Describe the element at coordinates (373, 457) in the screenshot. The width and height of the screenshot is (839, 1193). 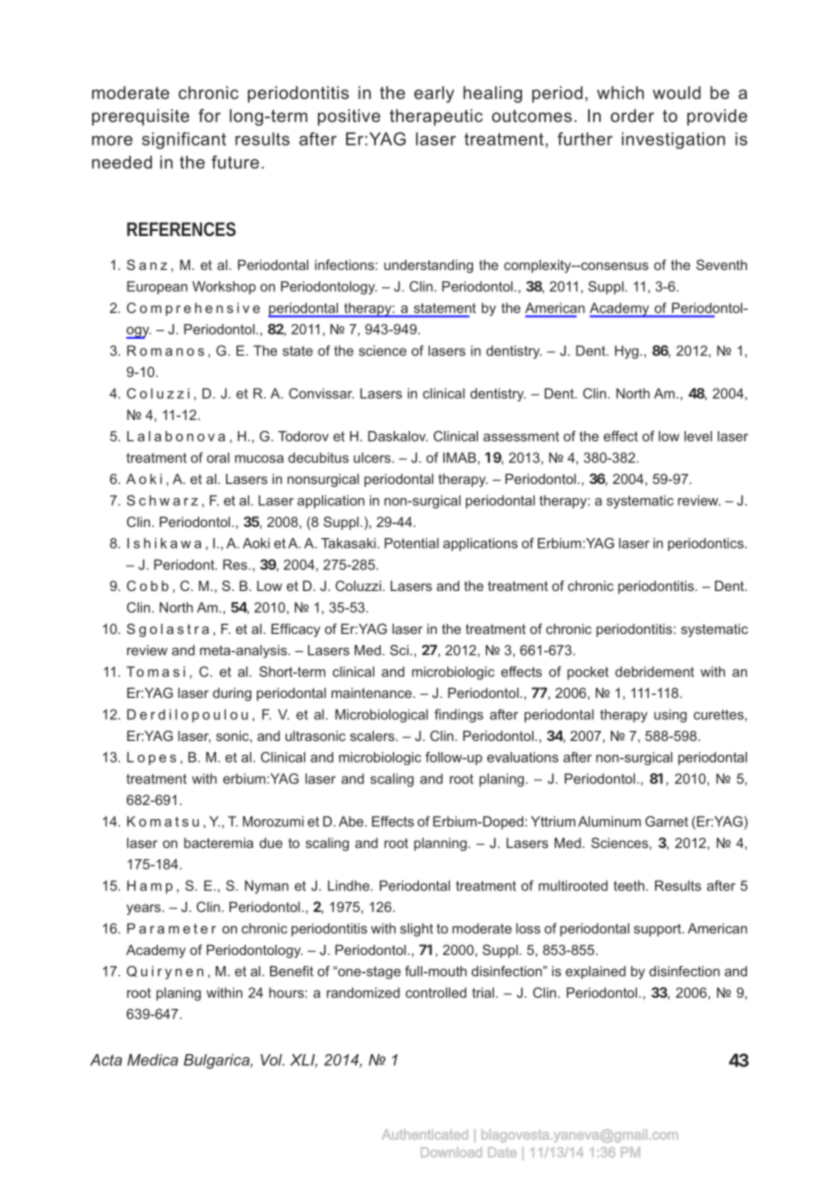
I see `ulcers` at that location.
